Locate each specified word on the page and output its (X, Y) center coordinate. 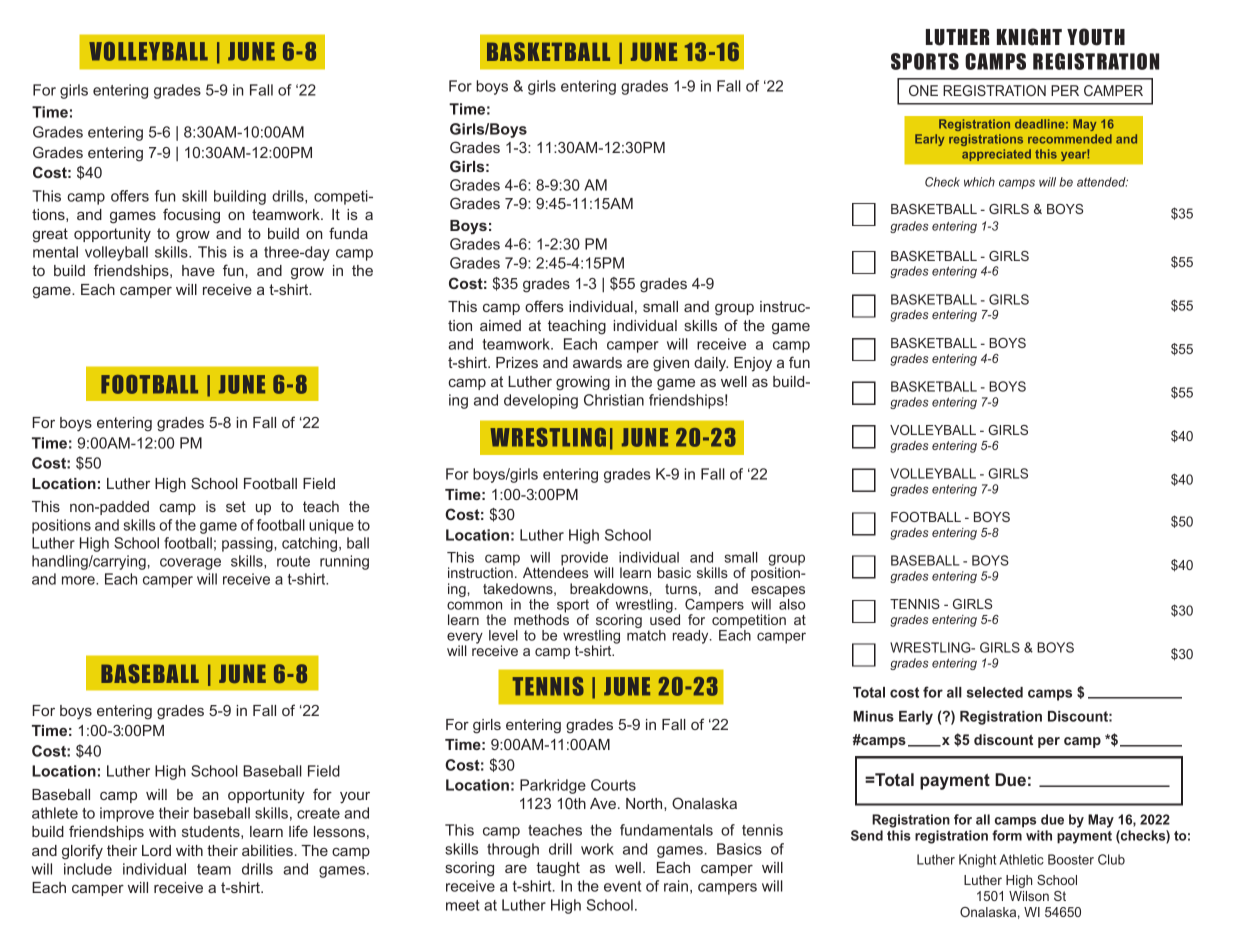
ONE (923, 90)
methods (541, 618)
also (792, 604)
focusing (191, 216)
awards (597, 362)
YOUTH (1096, 37)
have (198, 270)
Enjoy (753, 364)
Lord (156, 850)
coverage (190, 564)
